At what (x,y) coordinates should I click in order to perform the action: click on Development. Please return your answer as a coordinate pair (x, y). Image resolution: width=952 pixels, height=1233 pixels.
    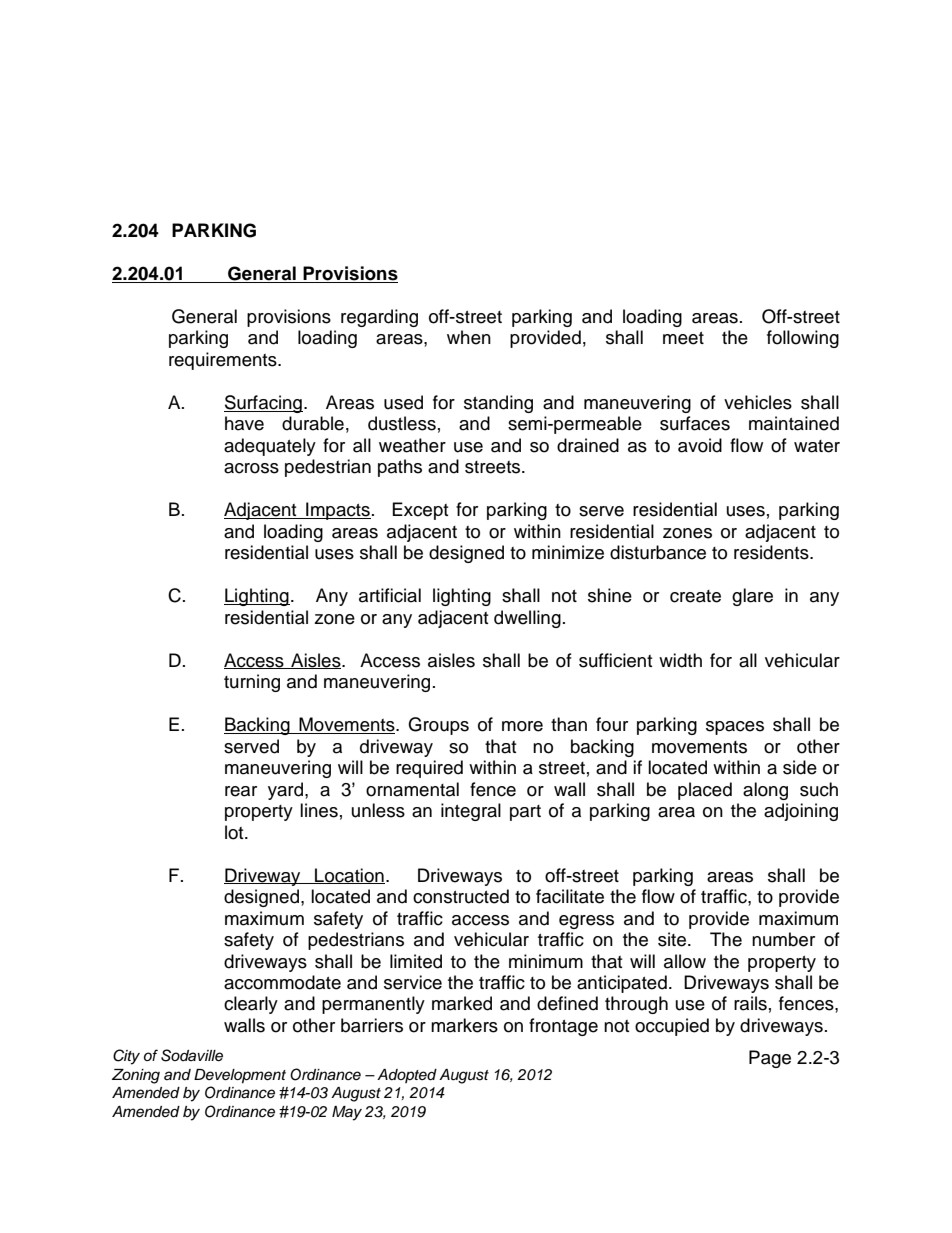
    Looking at the image, I should click on (240, 1076).
